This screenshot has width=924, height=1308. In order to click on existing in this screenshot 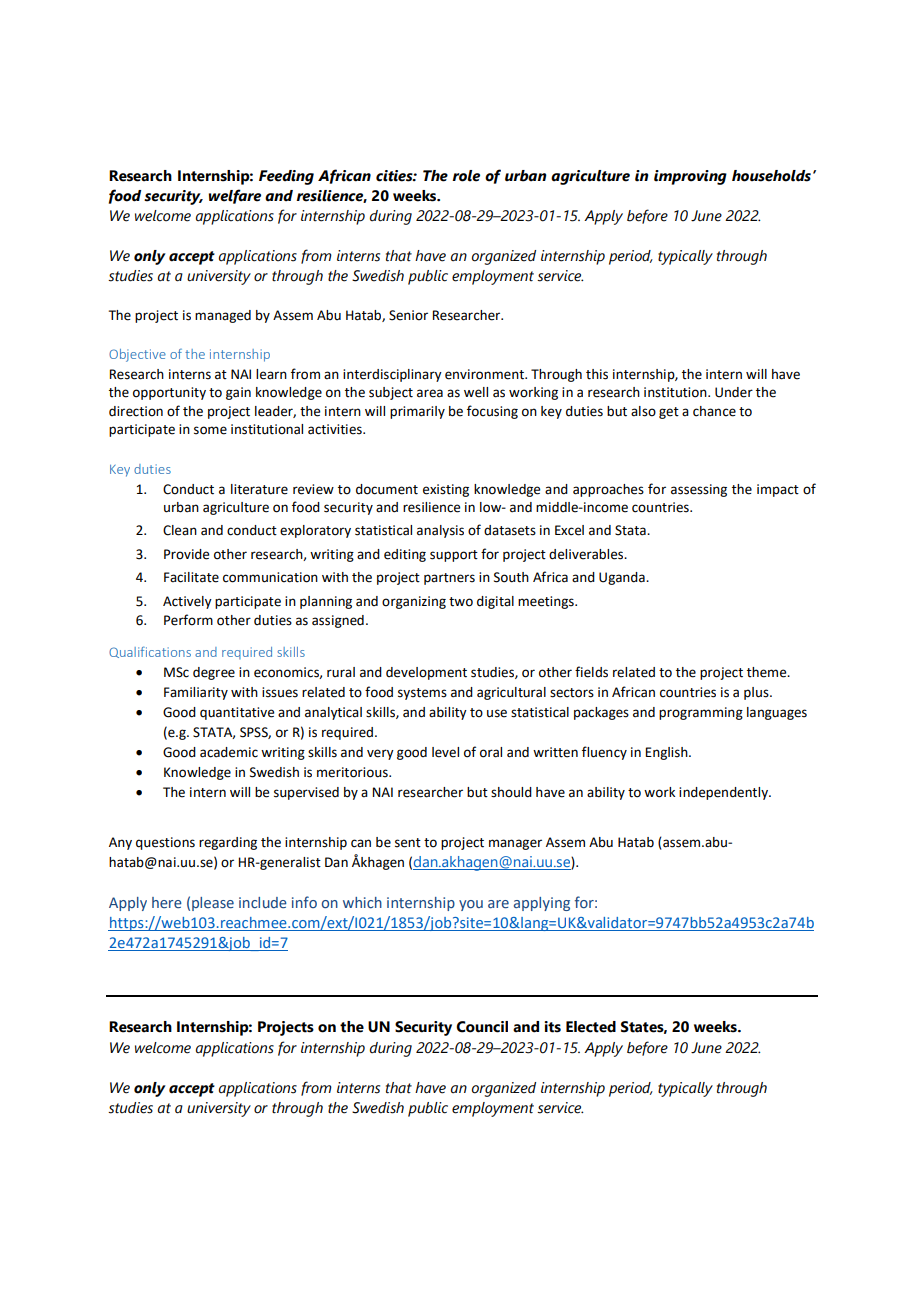, I will do `click(446, 490)`.
